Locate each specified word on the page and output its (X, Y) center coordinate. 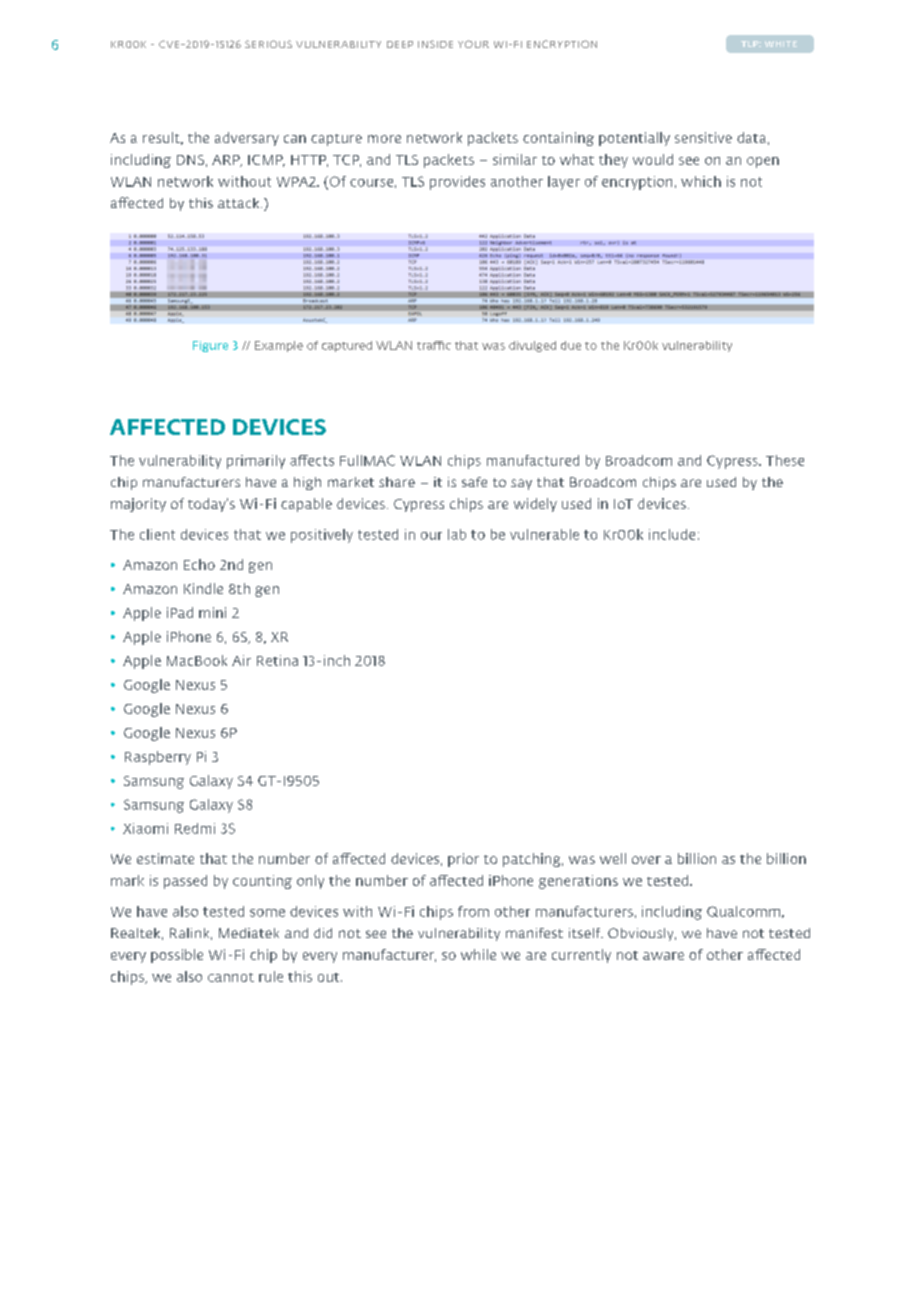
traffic (434, 345)
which (701, 181)
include (672, 534)
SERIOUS (268, 44)
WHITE (781, 44)
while (478, 954)
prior (463, 860)
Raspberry (158, 758)
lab (457, 534)
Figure (210, 346)
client (157, 534)
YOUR (473, 44)
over (646, 860)
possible (177, 956)
